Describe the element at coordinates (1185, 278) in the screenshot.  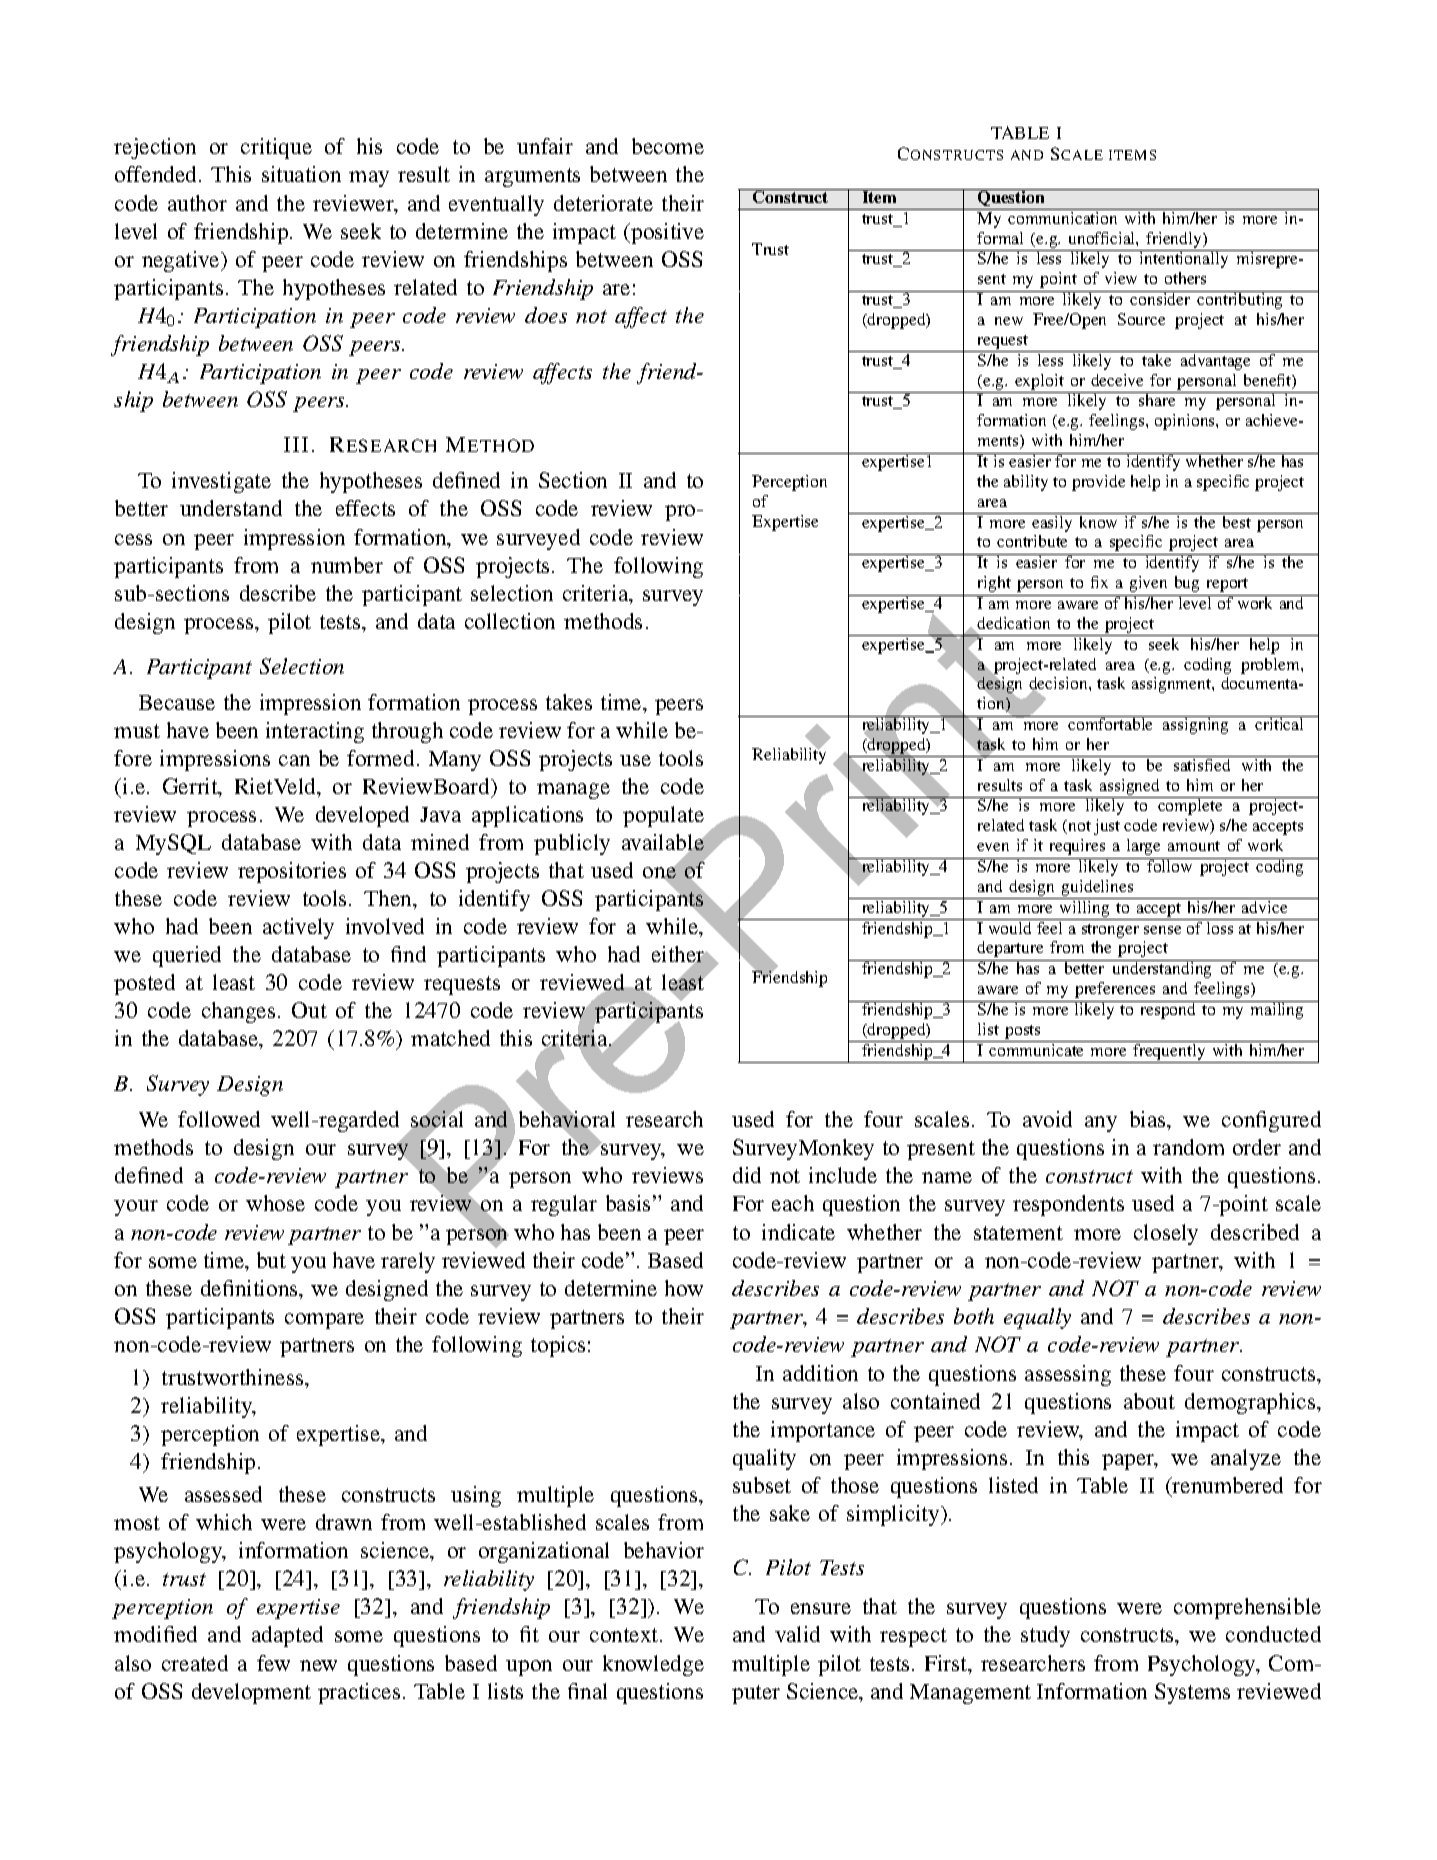
I see `others` at that location.
